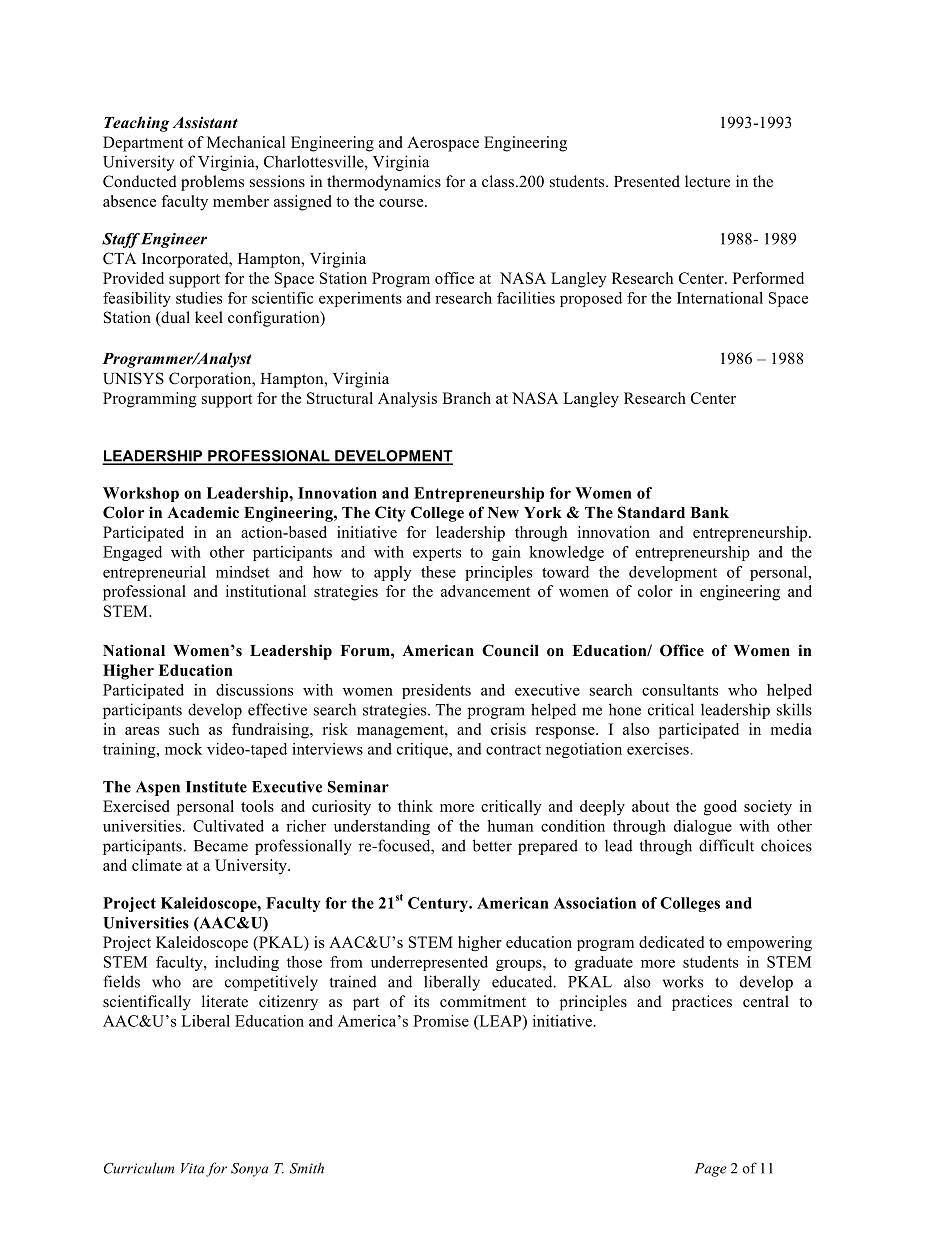 The height and width of the screenshot is (1233, 952). Describe the element at coordinates (384, 183) in the screenshot. I see `thermodynamics` at that location.
